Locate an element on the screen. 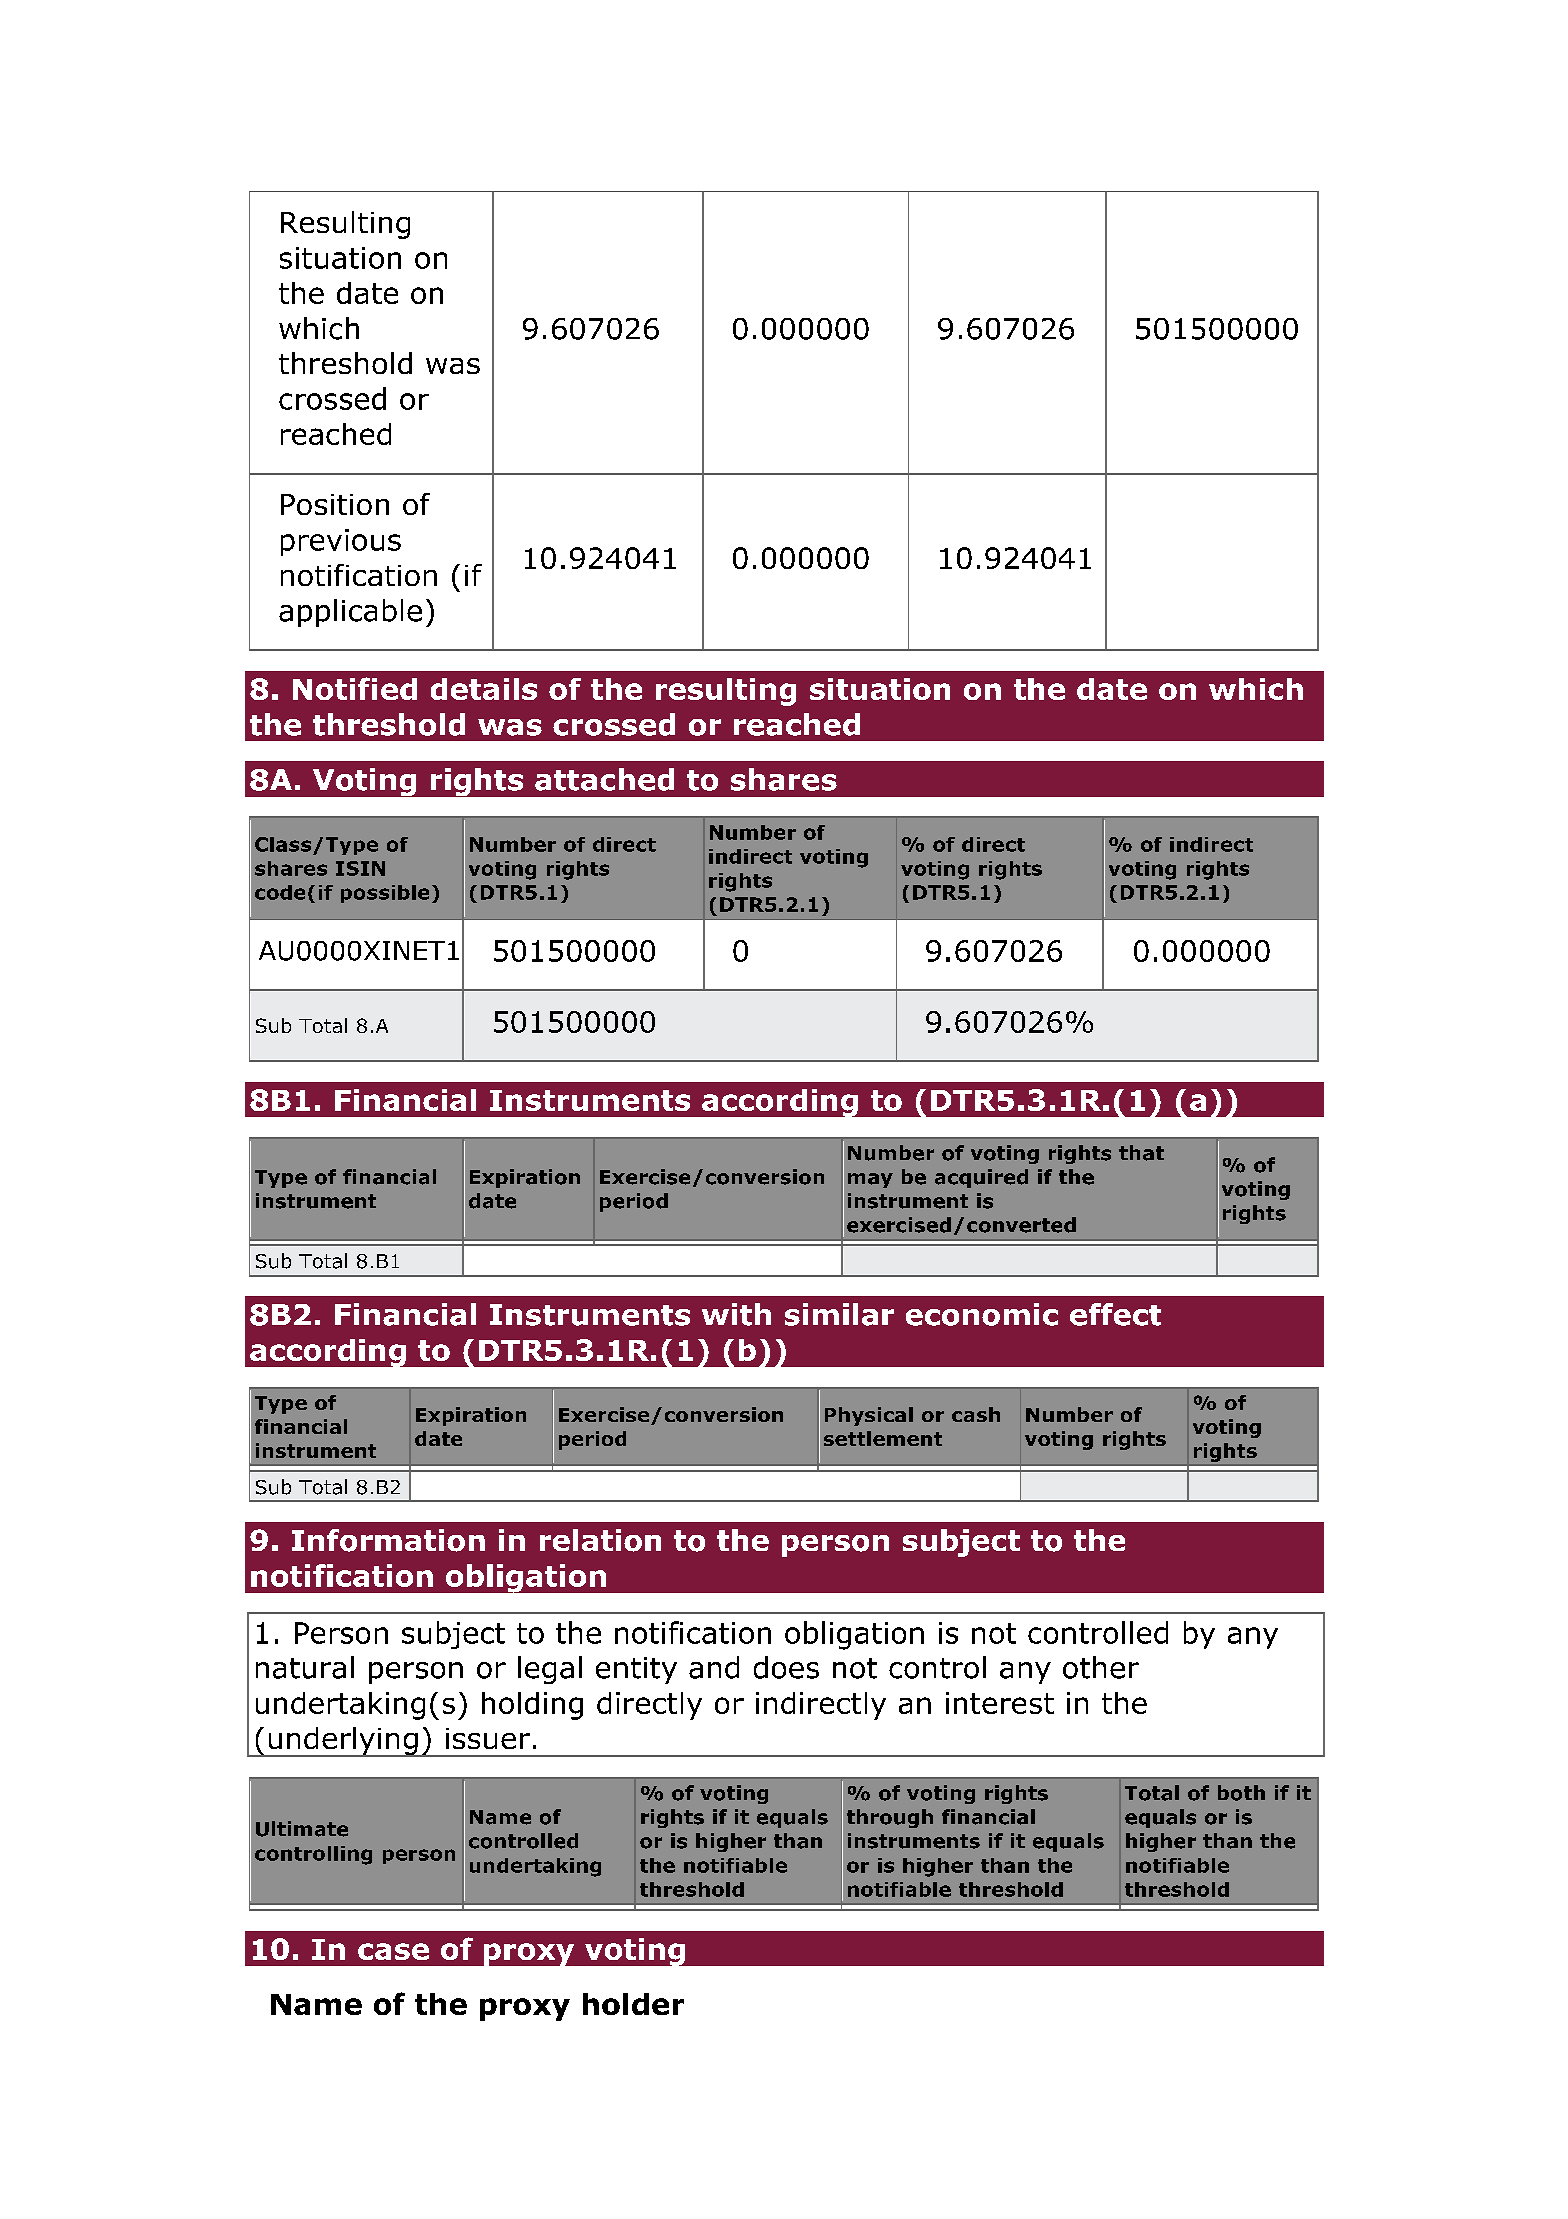 Image resolution: width=1568 pixels, height=2219 pixels. Information is located at coordinates (388, 1540).
